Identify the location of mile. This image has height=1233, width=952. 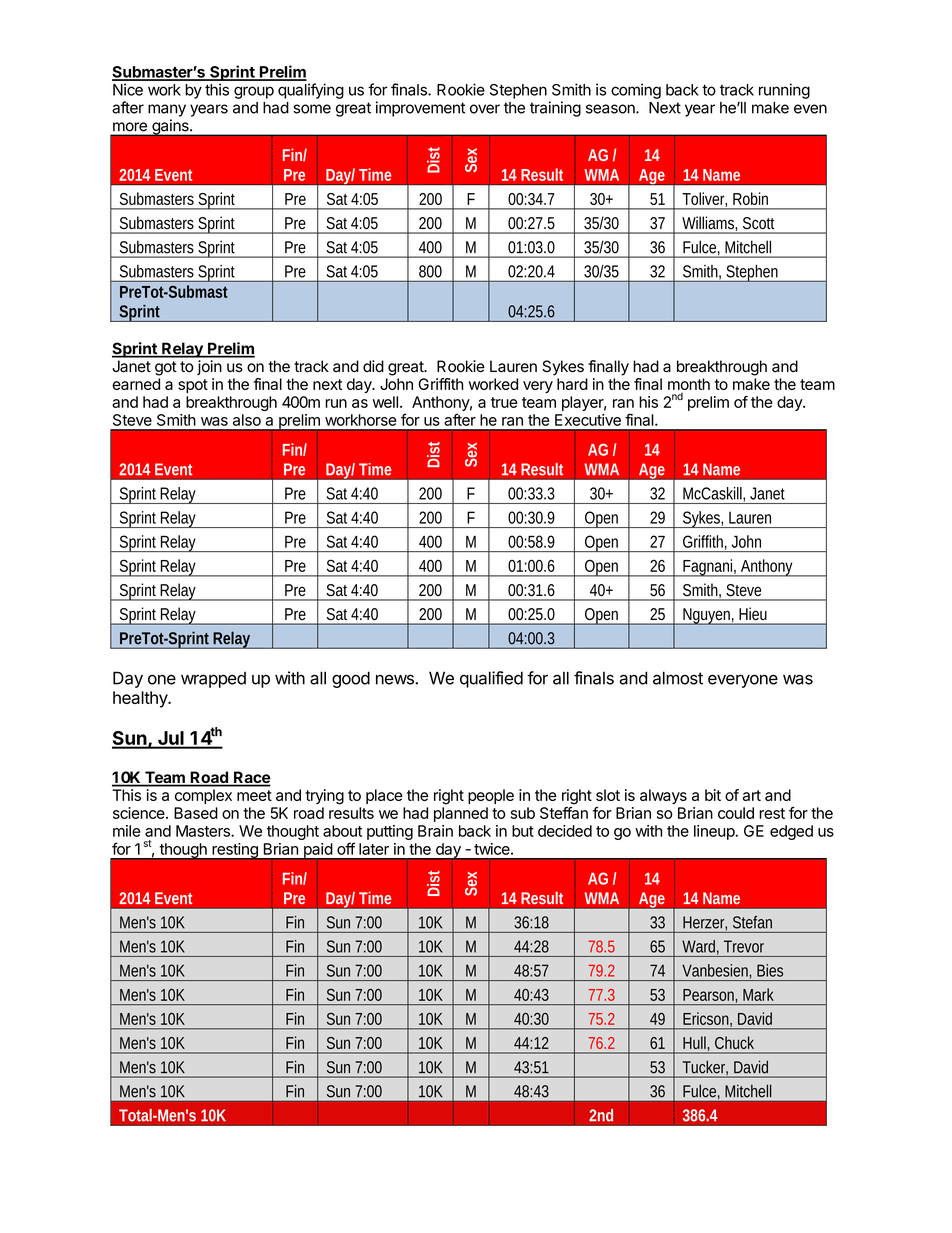
(126, 831).
